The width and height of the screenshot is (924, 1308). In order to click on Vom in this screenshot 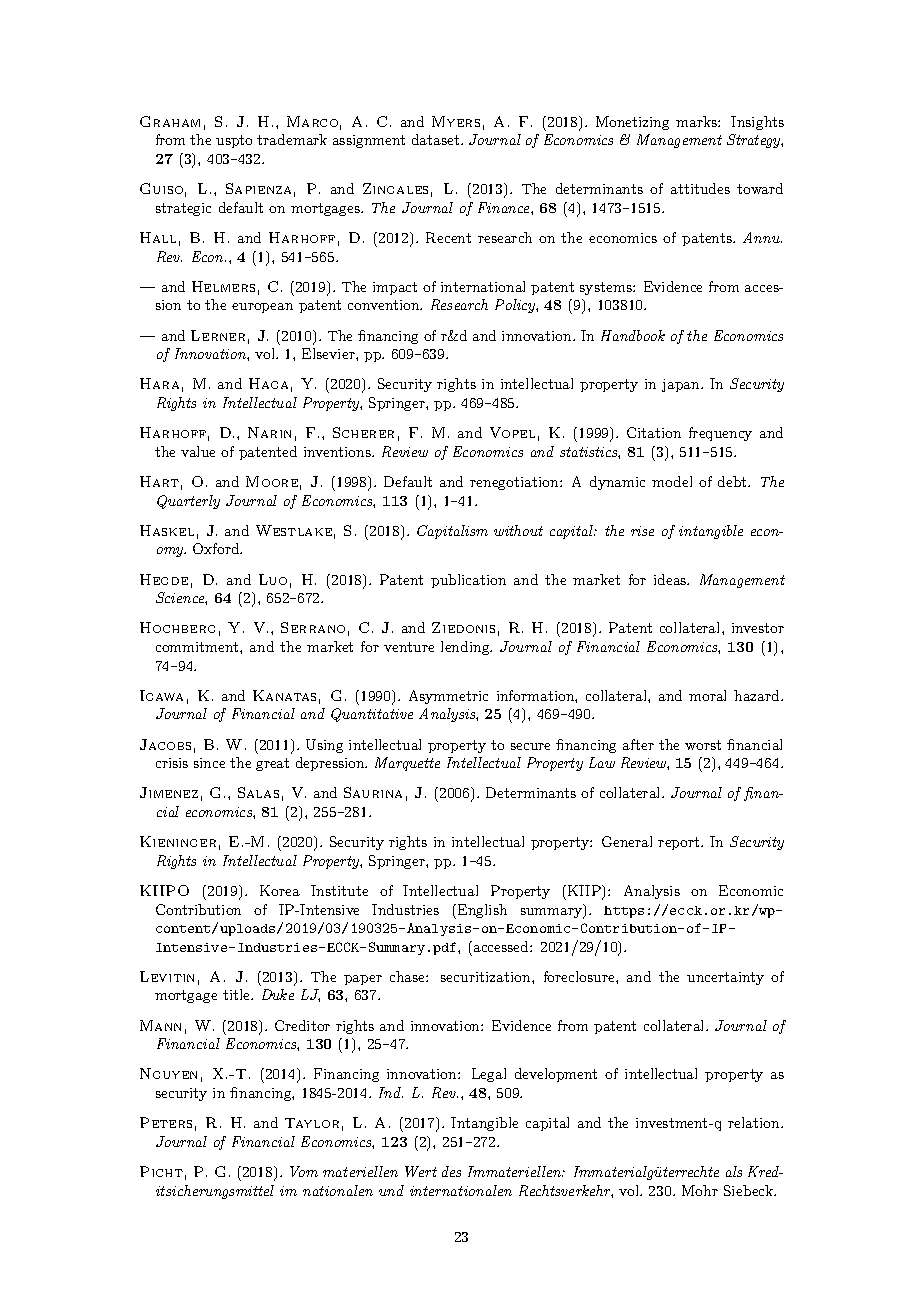, I will do `click(304, 1171)`.
